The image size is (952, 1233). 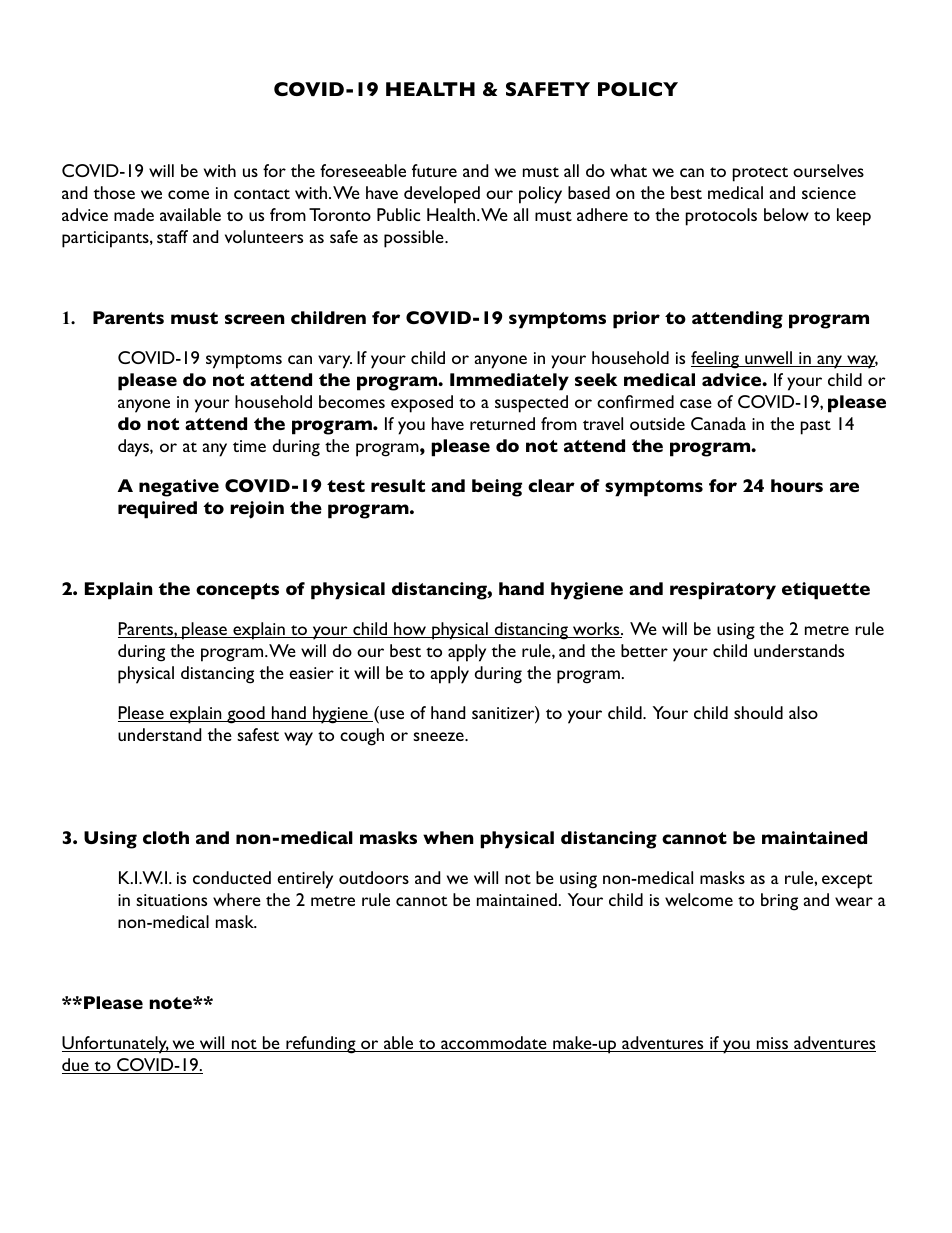 What do you see at coordinates (410, 630) in the screenshot?
I see `how` at bounding box center [410, 630].
